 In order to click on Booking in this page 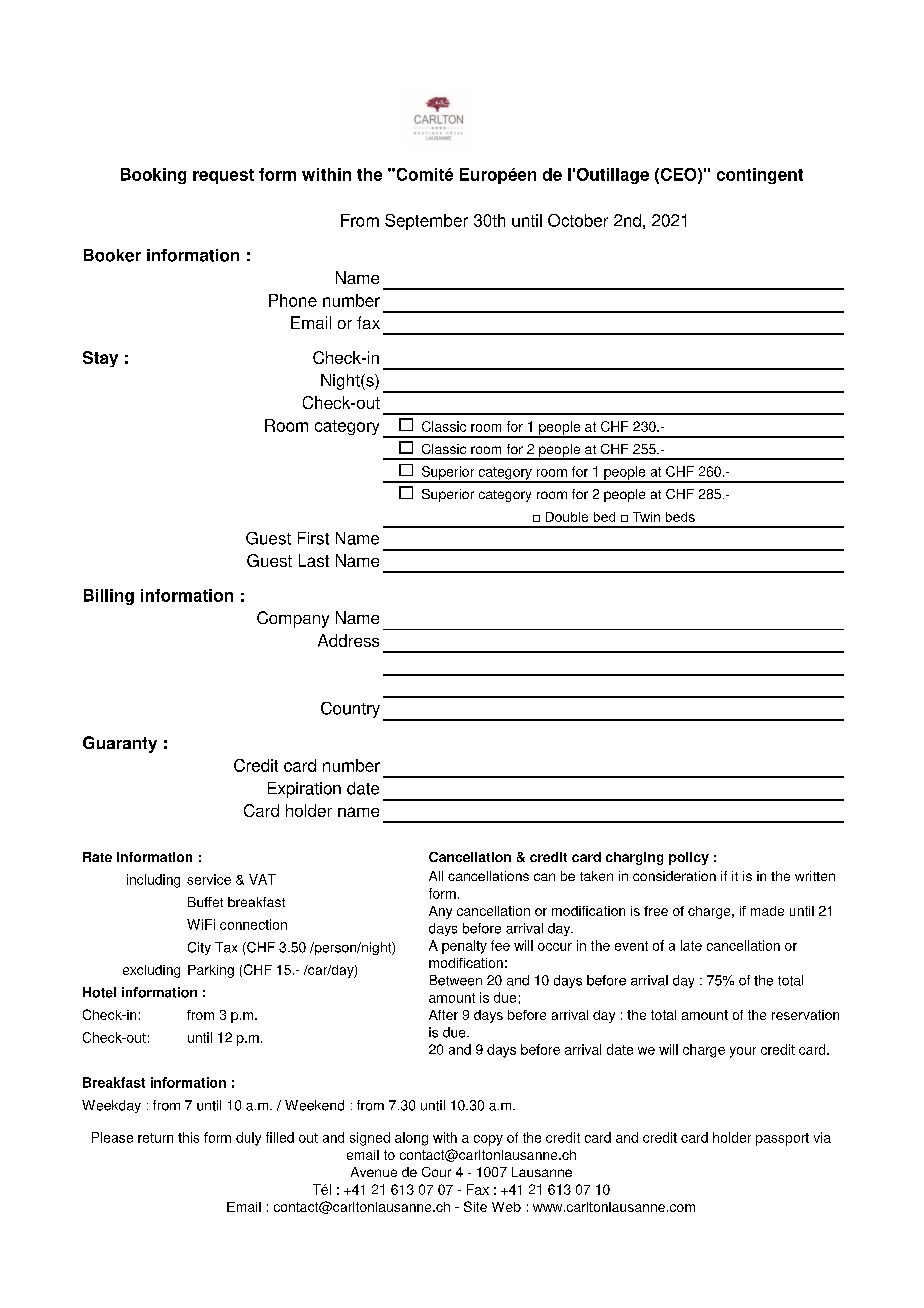, I will do `click(153, 176)`.
